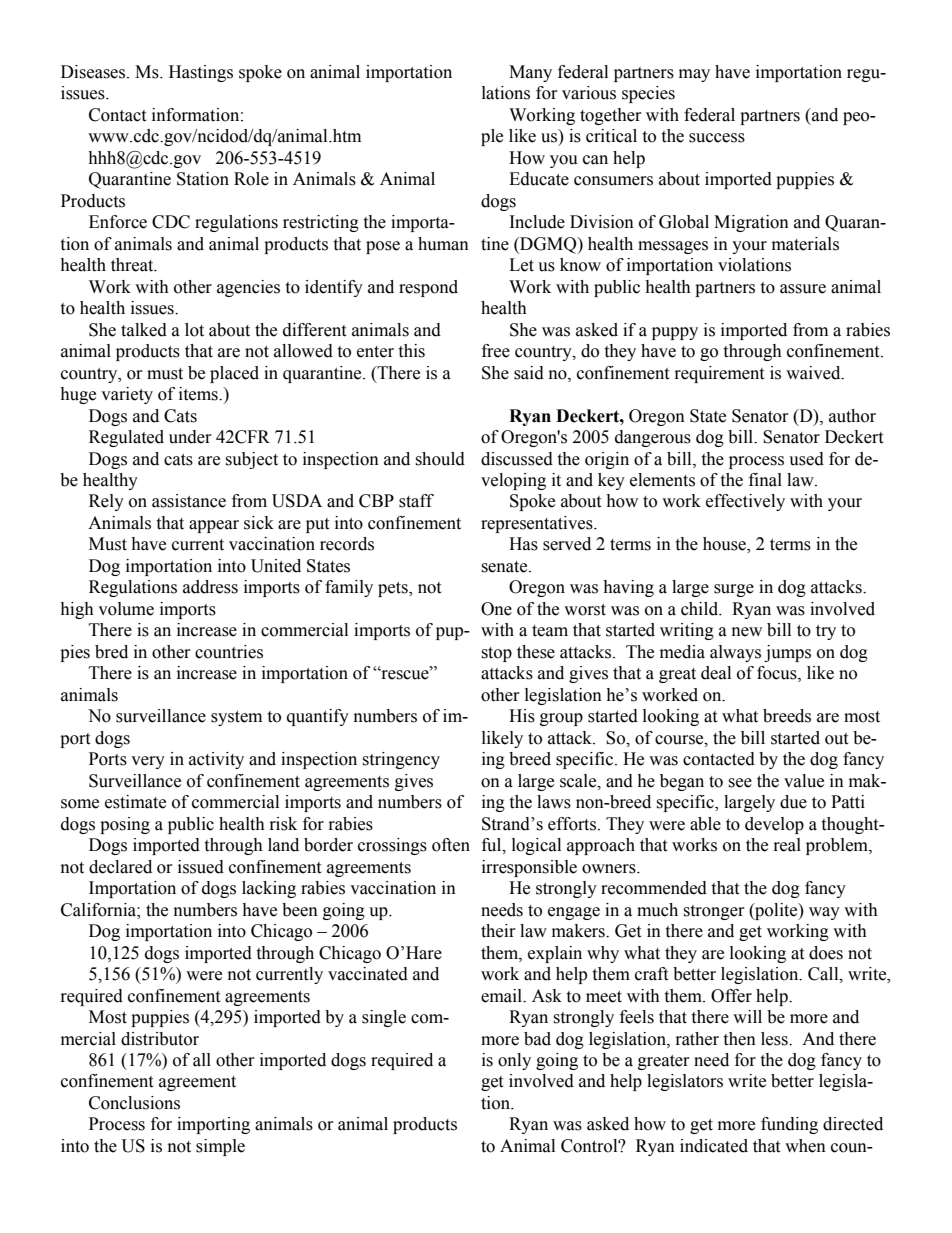  What do you see at coordinates (514, 1061) in the screenshot?
I see `only` at bounding box center [514, 1061].
